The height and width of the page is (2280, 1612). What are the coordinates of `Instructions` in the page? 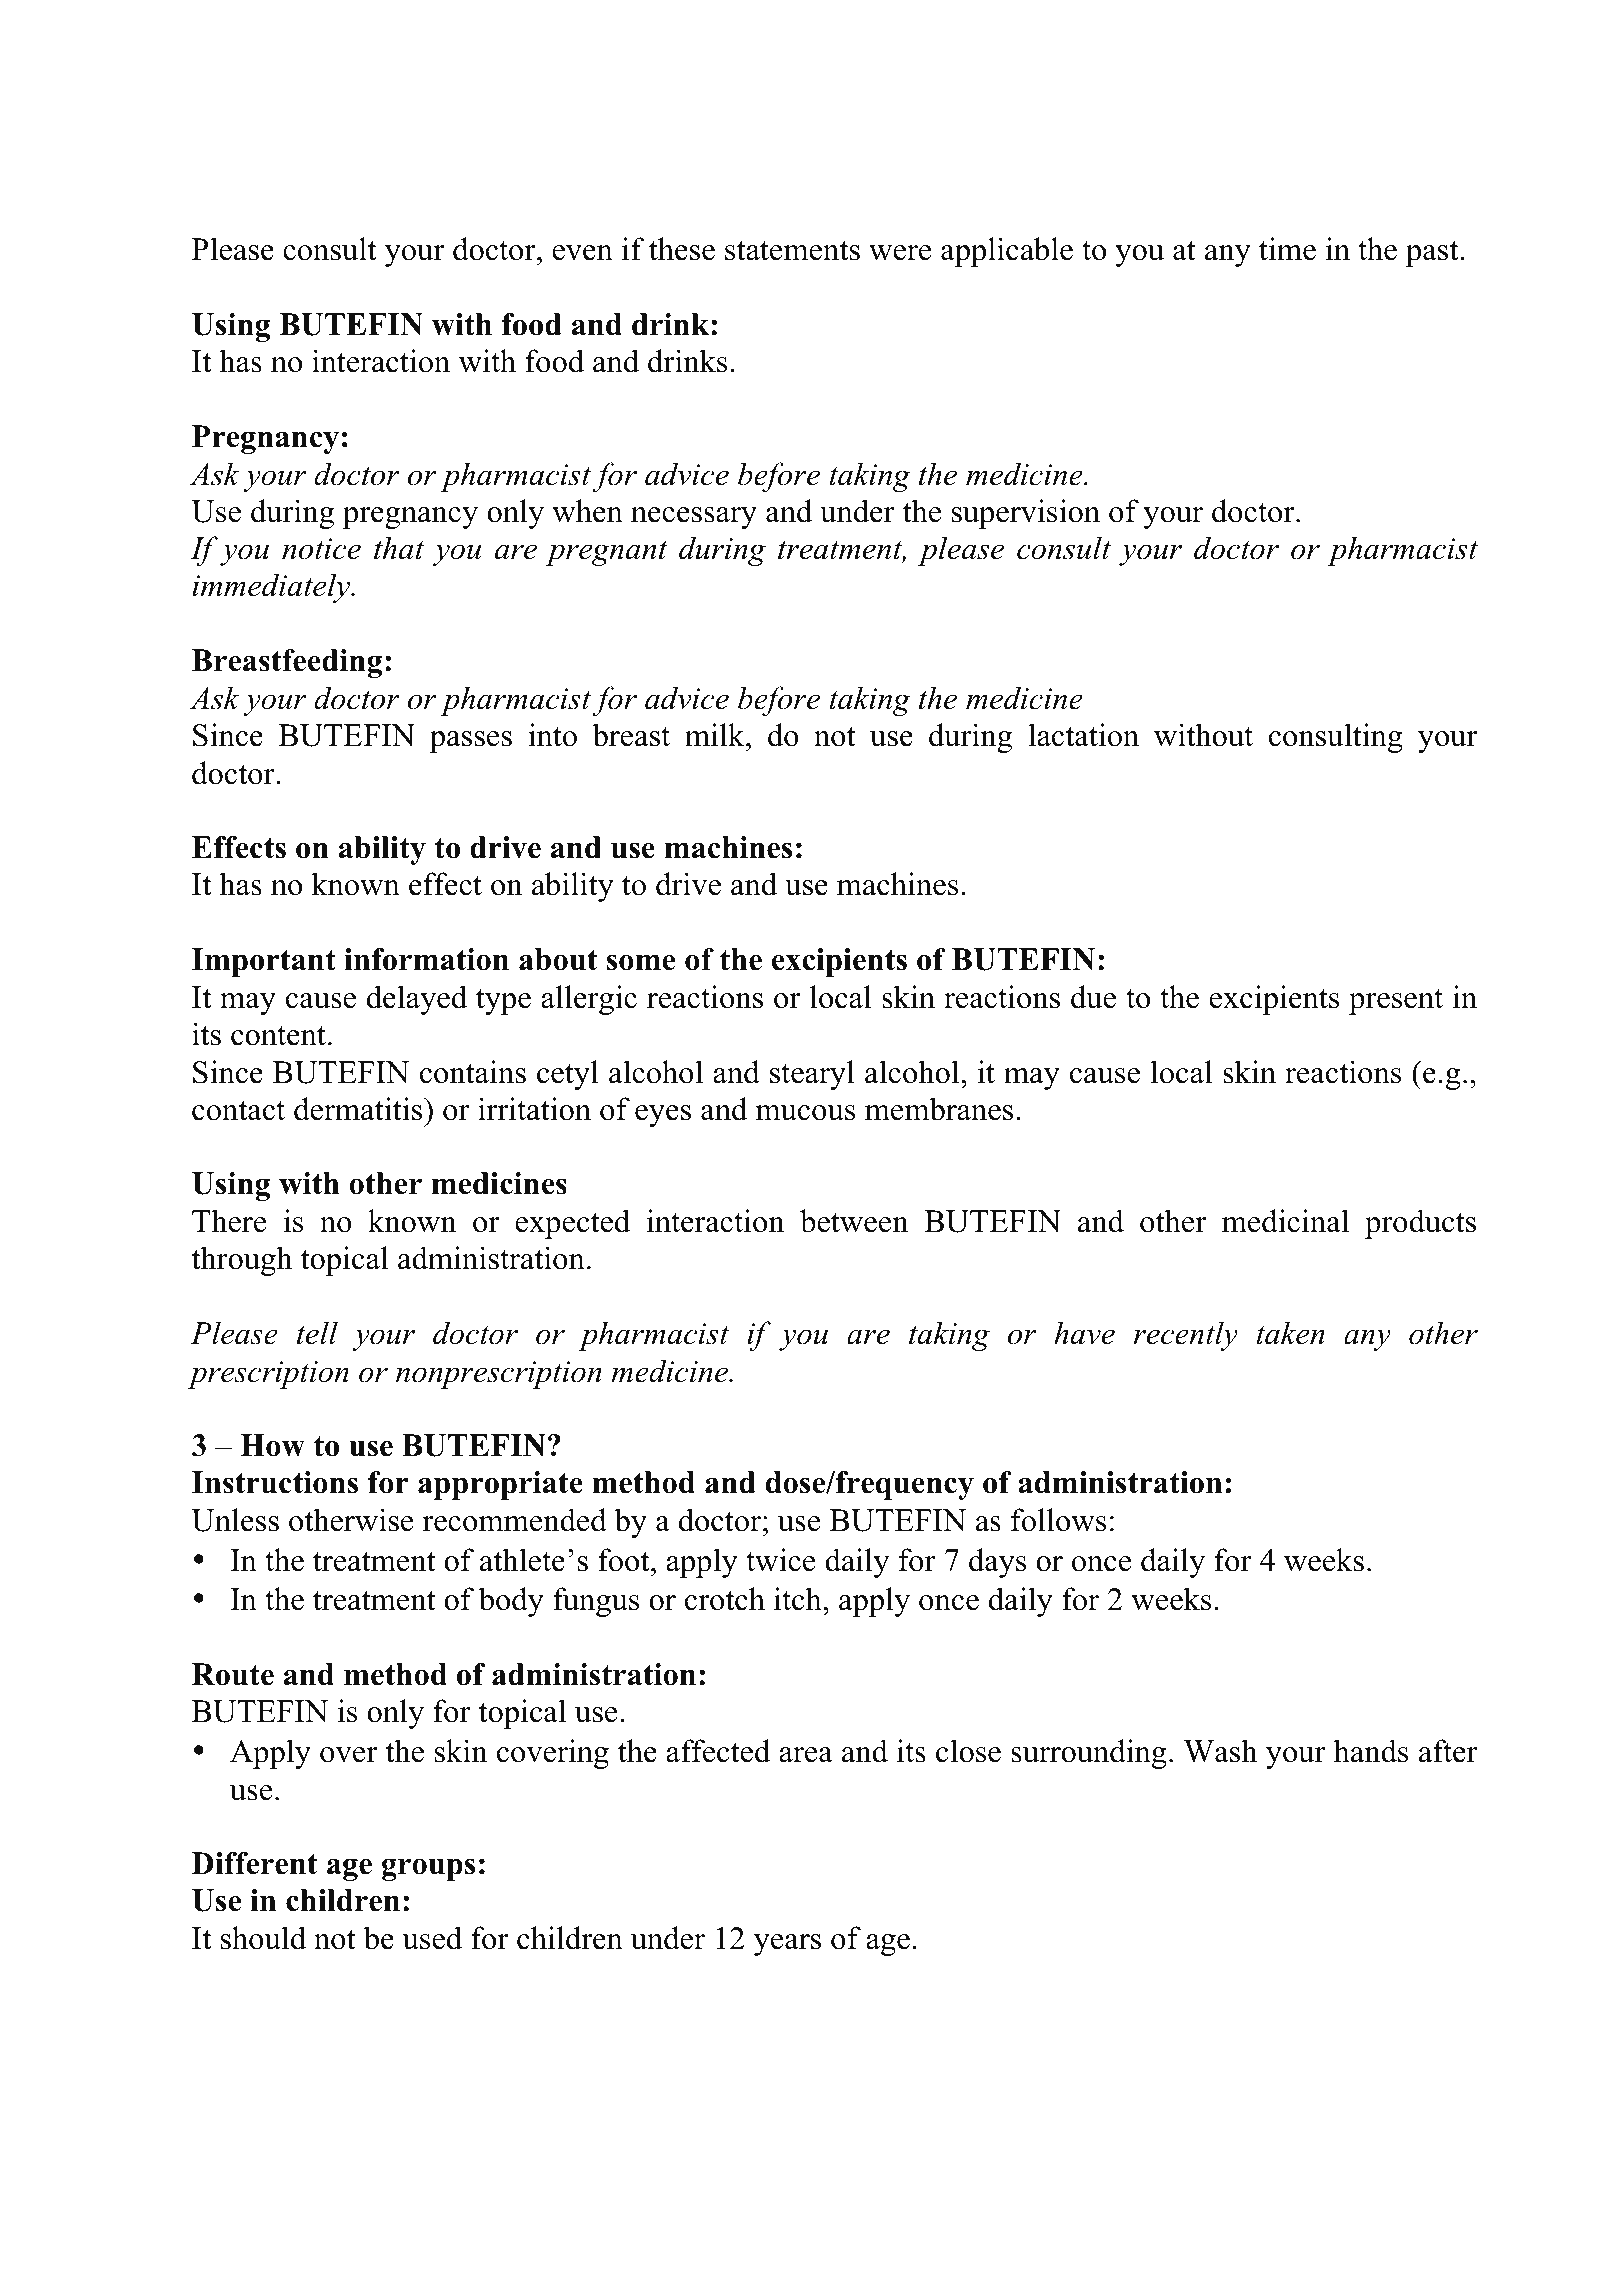 It's located at (275, 1482).
